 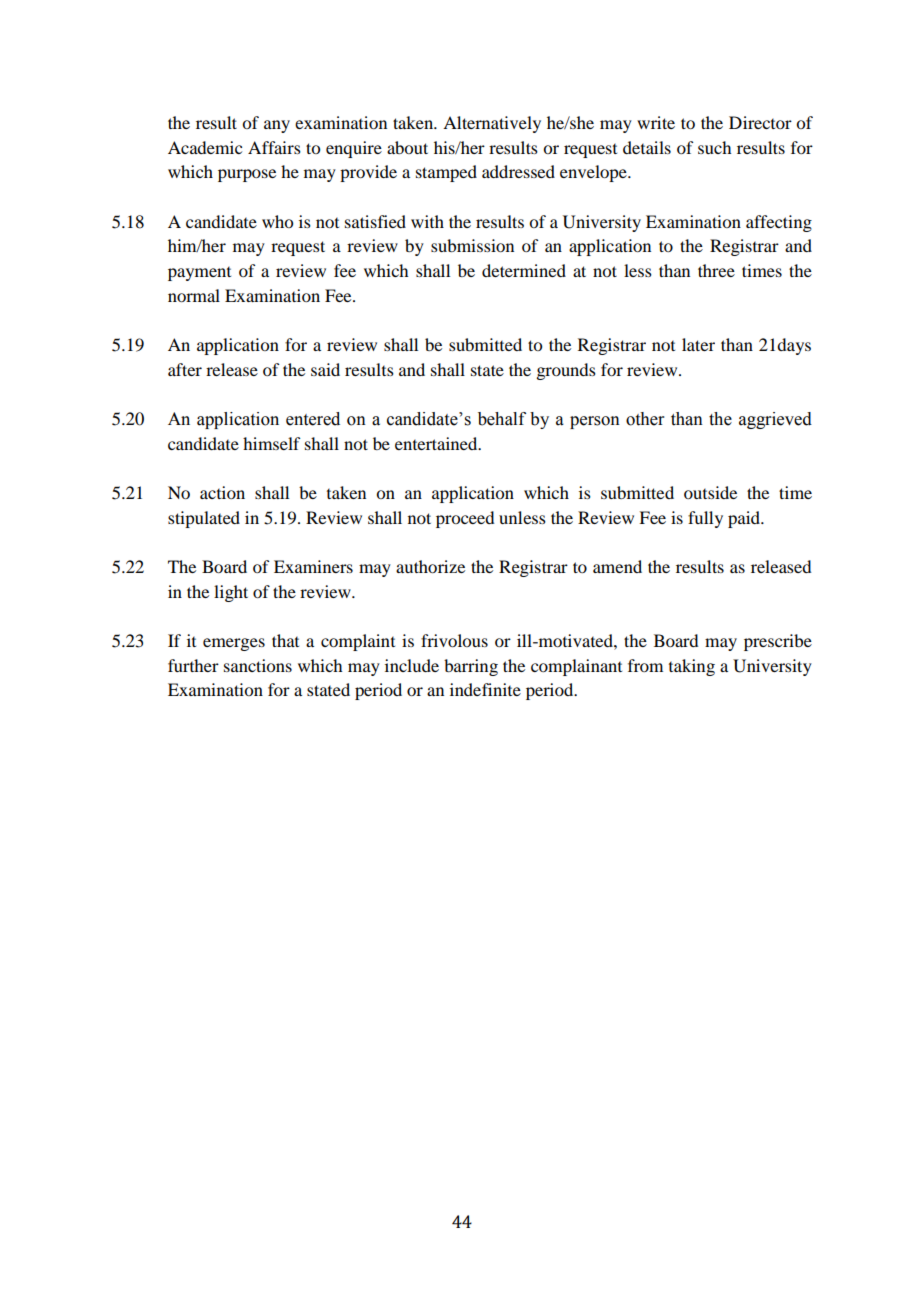 What do you see at coordinates (271, 443) in the screenshot?
I see `himself` at bounding box center [271, 443].
